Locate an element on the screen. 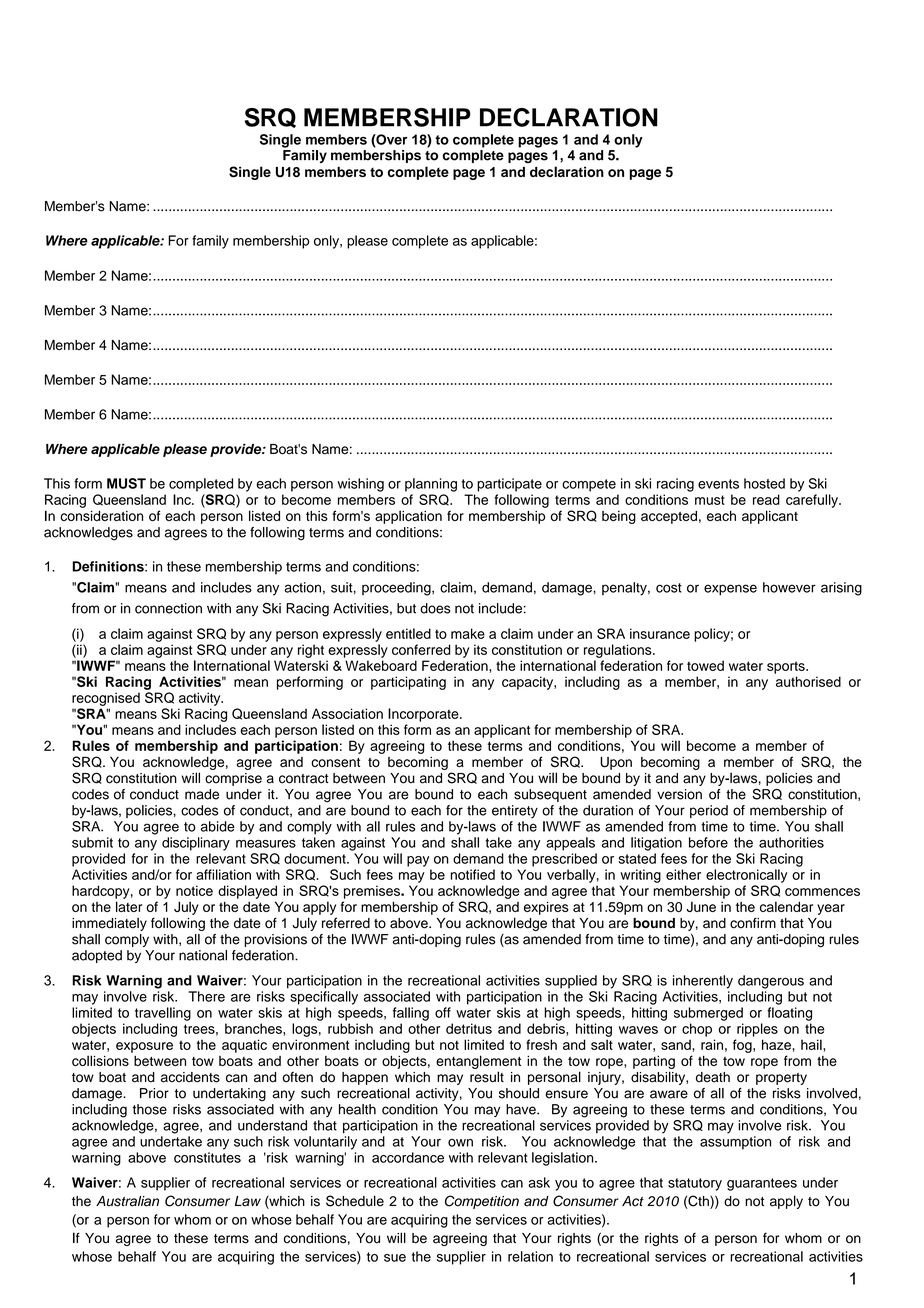 The image size is (924, 1308). notified is located at coordinates (473, 874).
